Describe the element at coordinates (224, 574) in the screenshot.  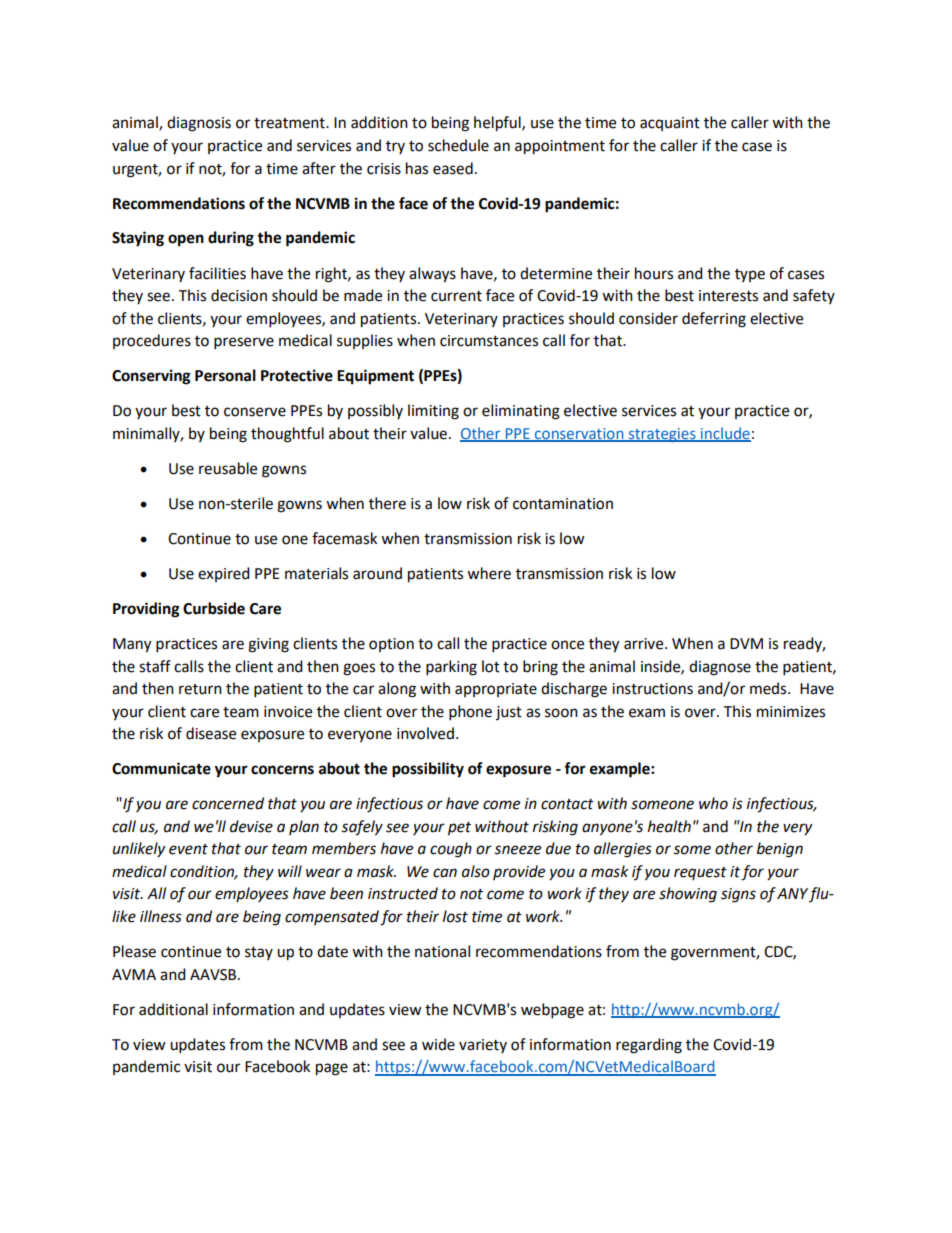
I see `expired` at that location.
